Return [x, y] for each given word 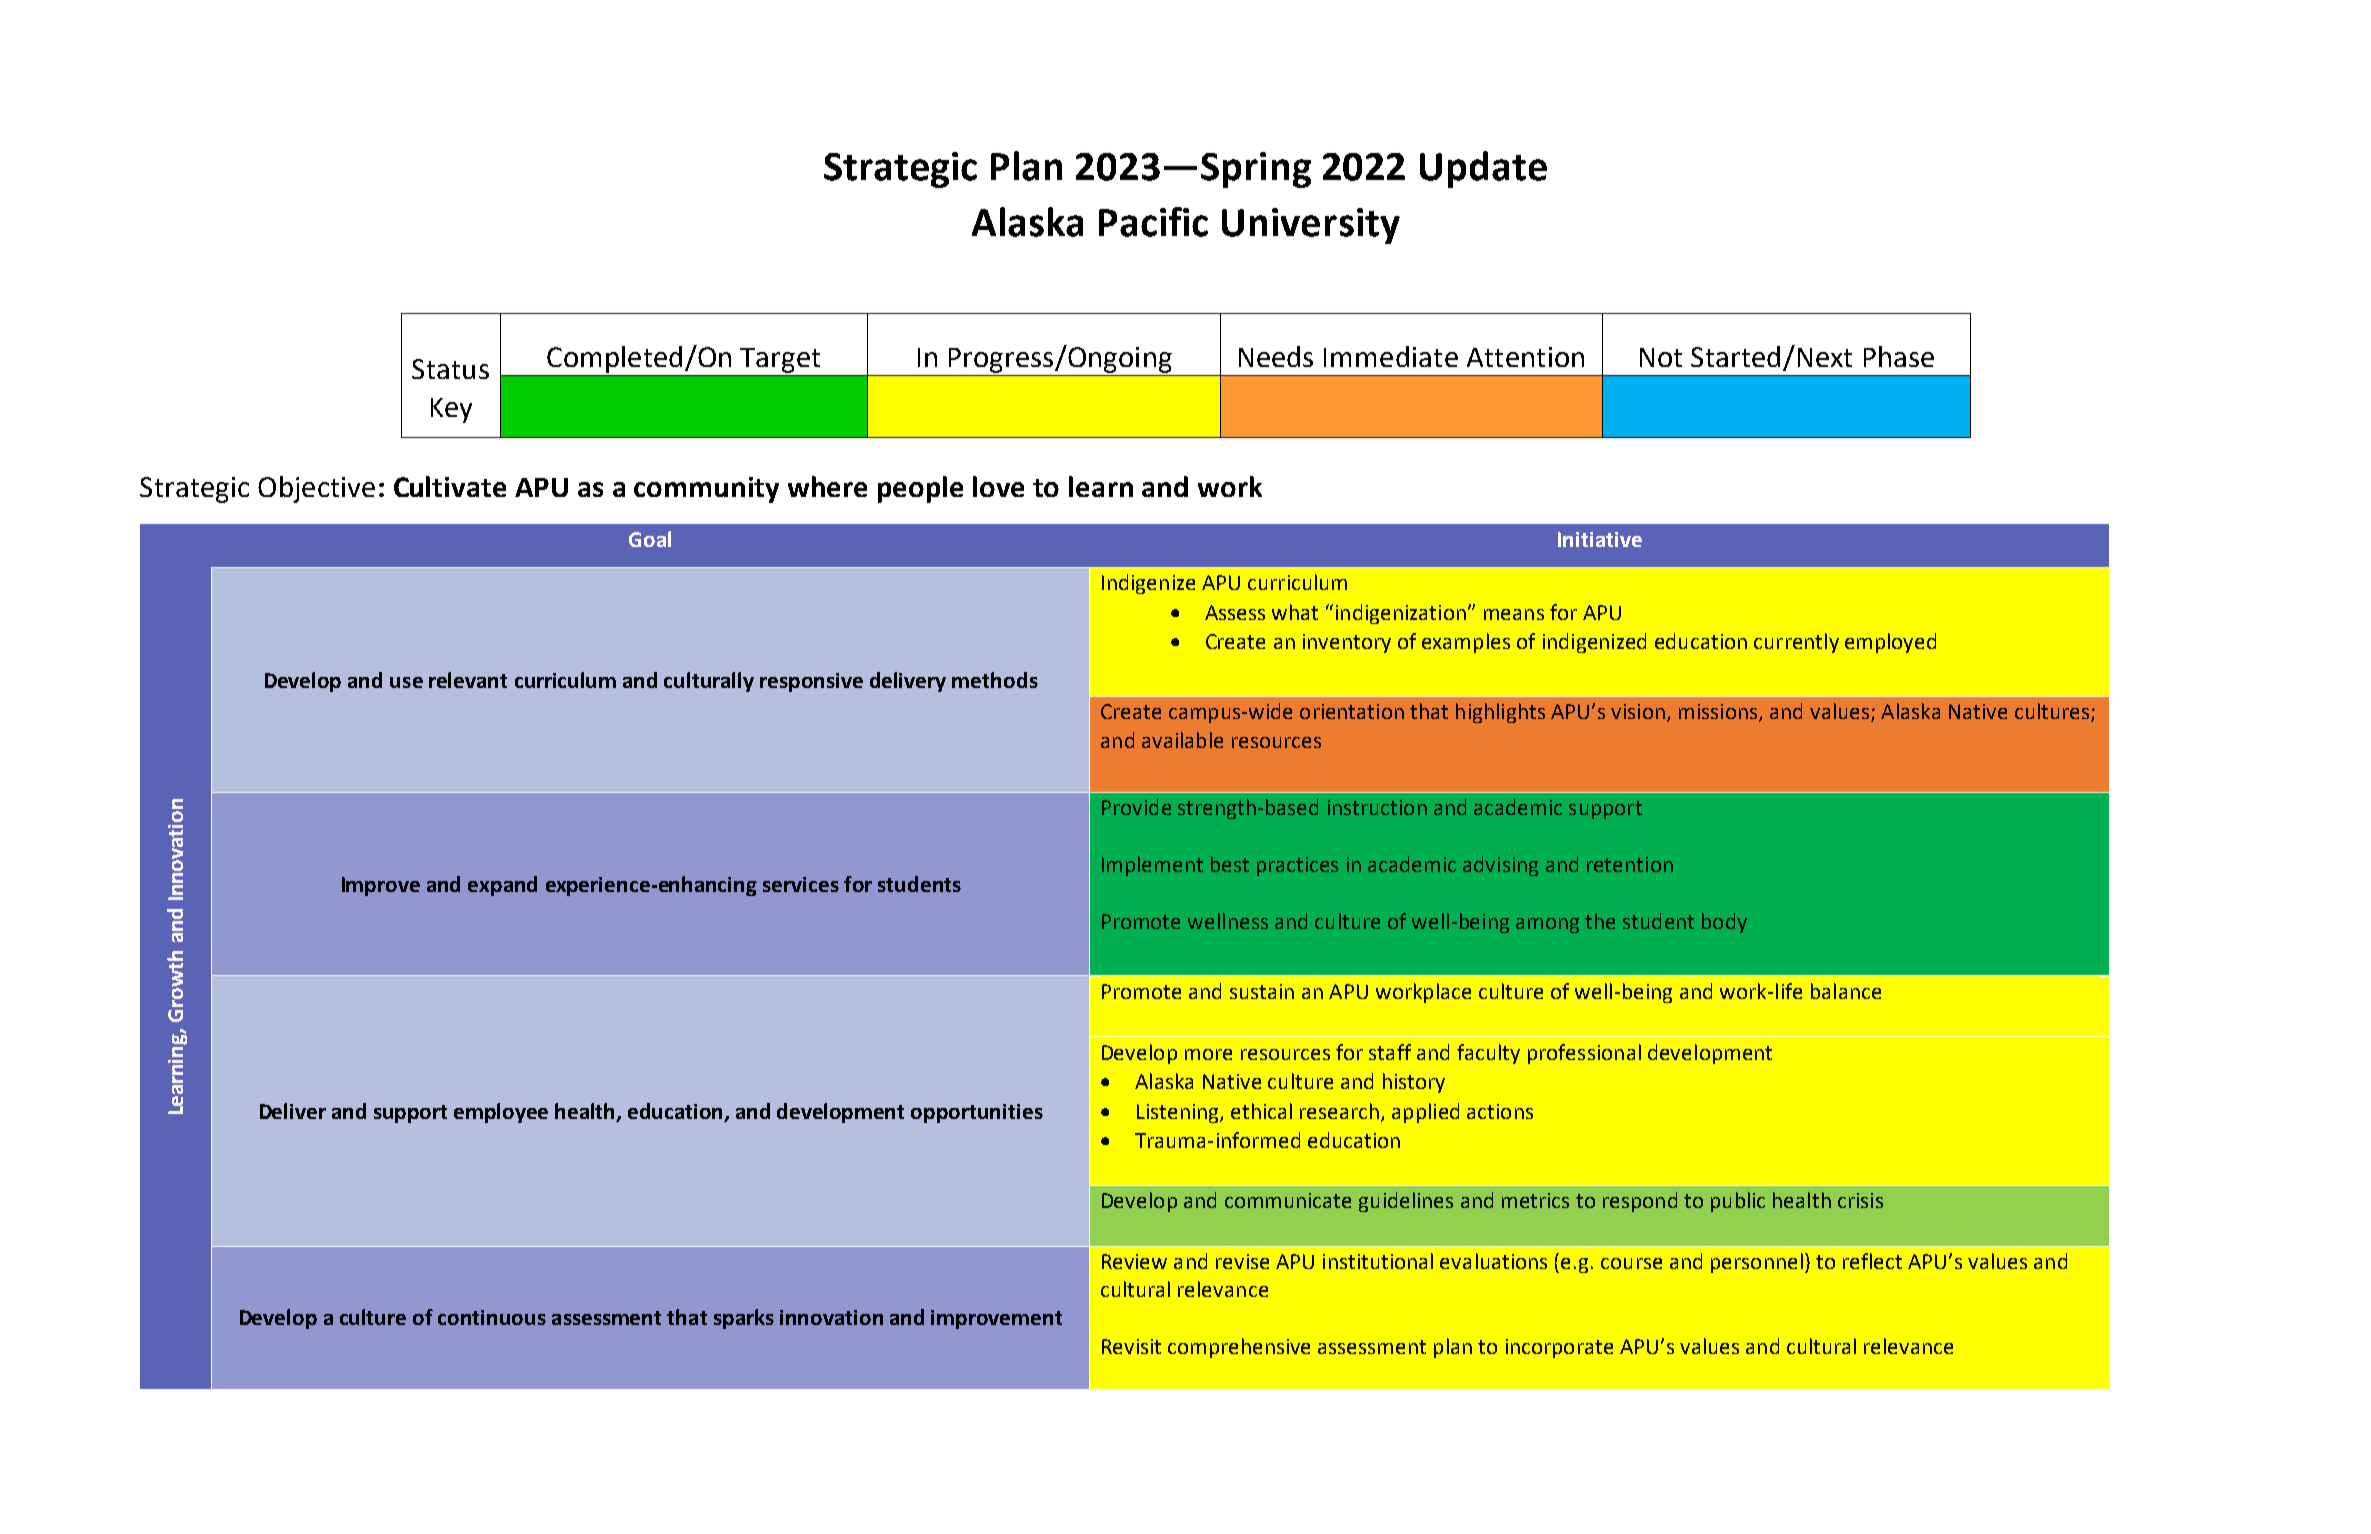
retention [1630, 864]
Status [450, 369]
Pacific [1153, 222]
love [998, 486]
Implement [1152, 866]
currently [1796, 643]
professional [1584, 1054]
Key [451, 410]
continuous [492, 1317]
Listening [1179, 1113]
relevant [468, 680]
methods [995, 680]
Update [1483, 169]
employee [501, 1113]
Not [1661, 357]
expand [502, 886]
